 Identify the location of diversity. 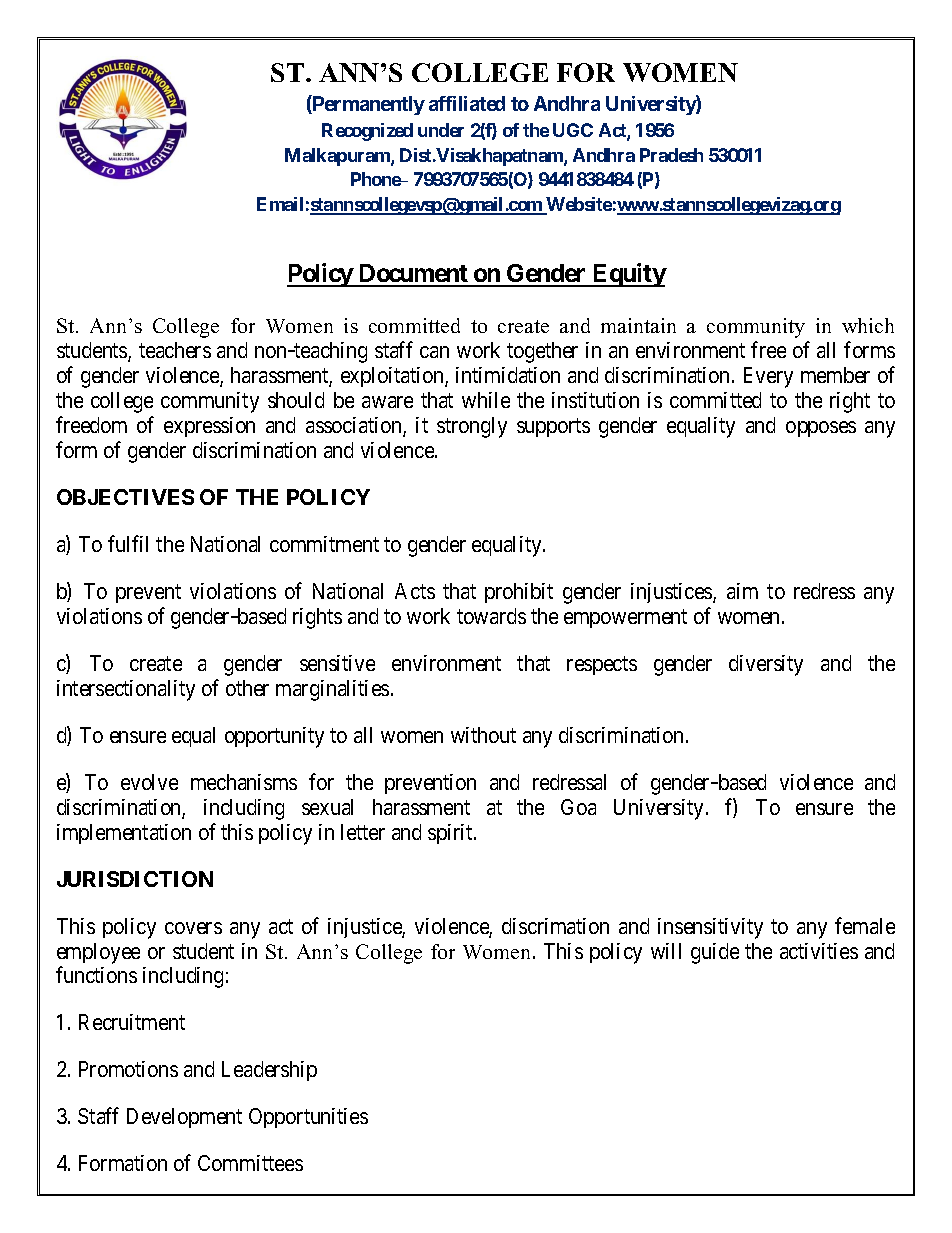
(766, 665).
